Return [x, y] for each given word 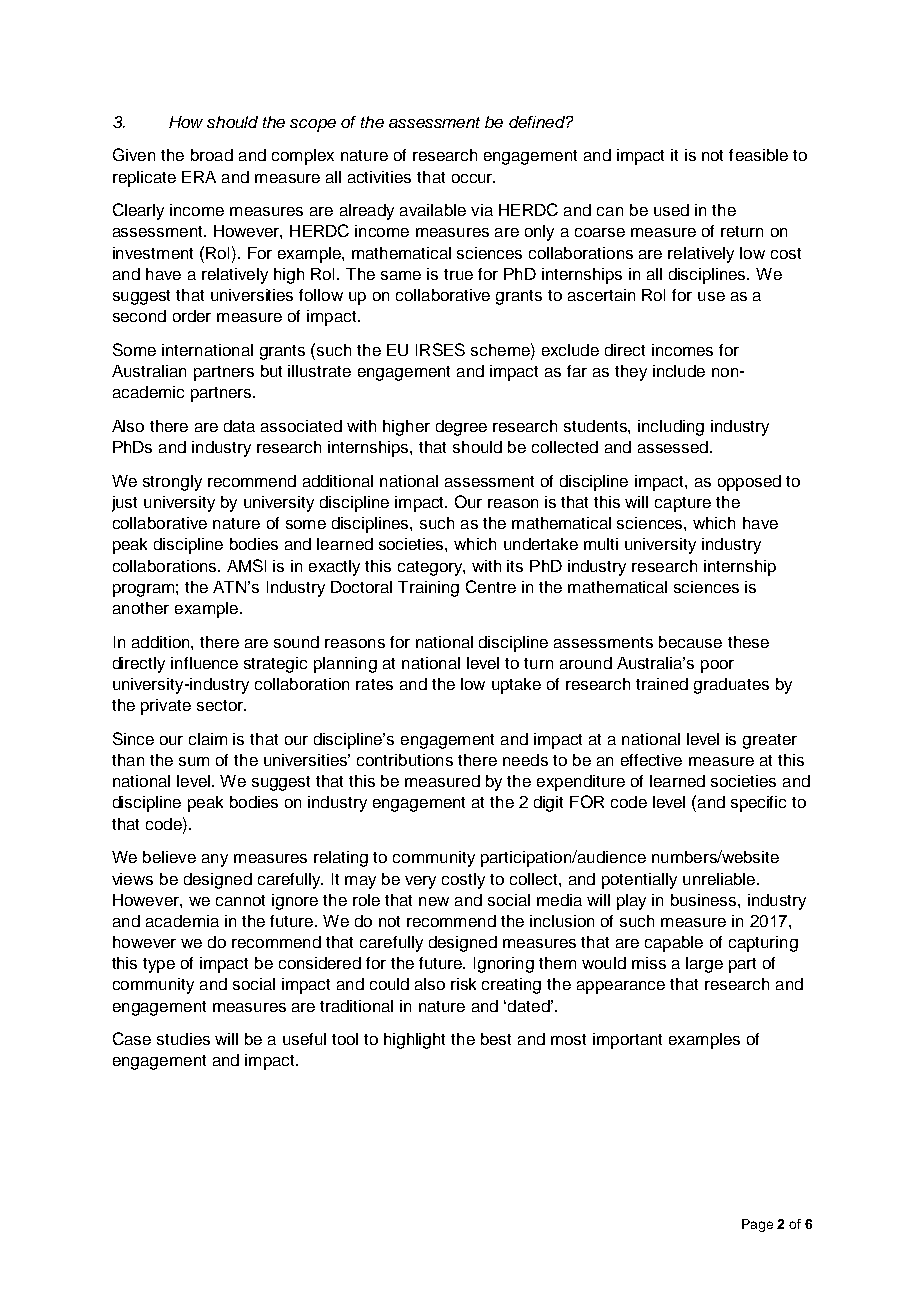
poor [717, 666]
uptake [516, 686]
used [671, 210]
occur [473, 178]
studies [183, 1039]
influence [204, 663]
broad [212, 155]
